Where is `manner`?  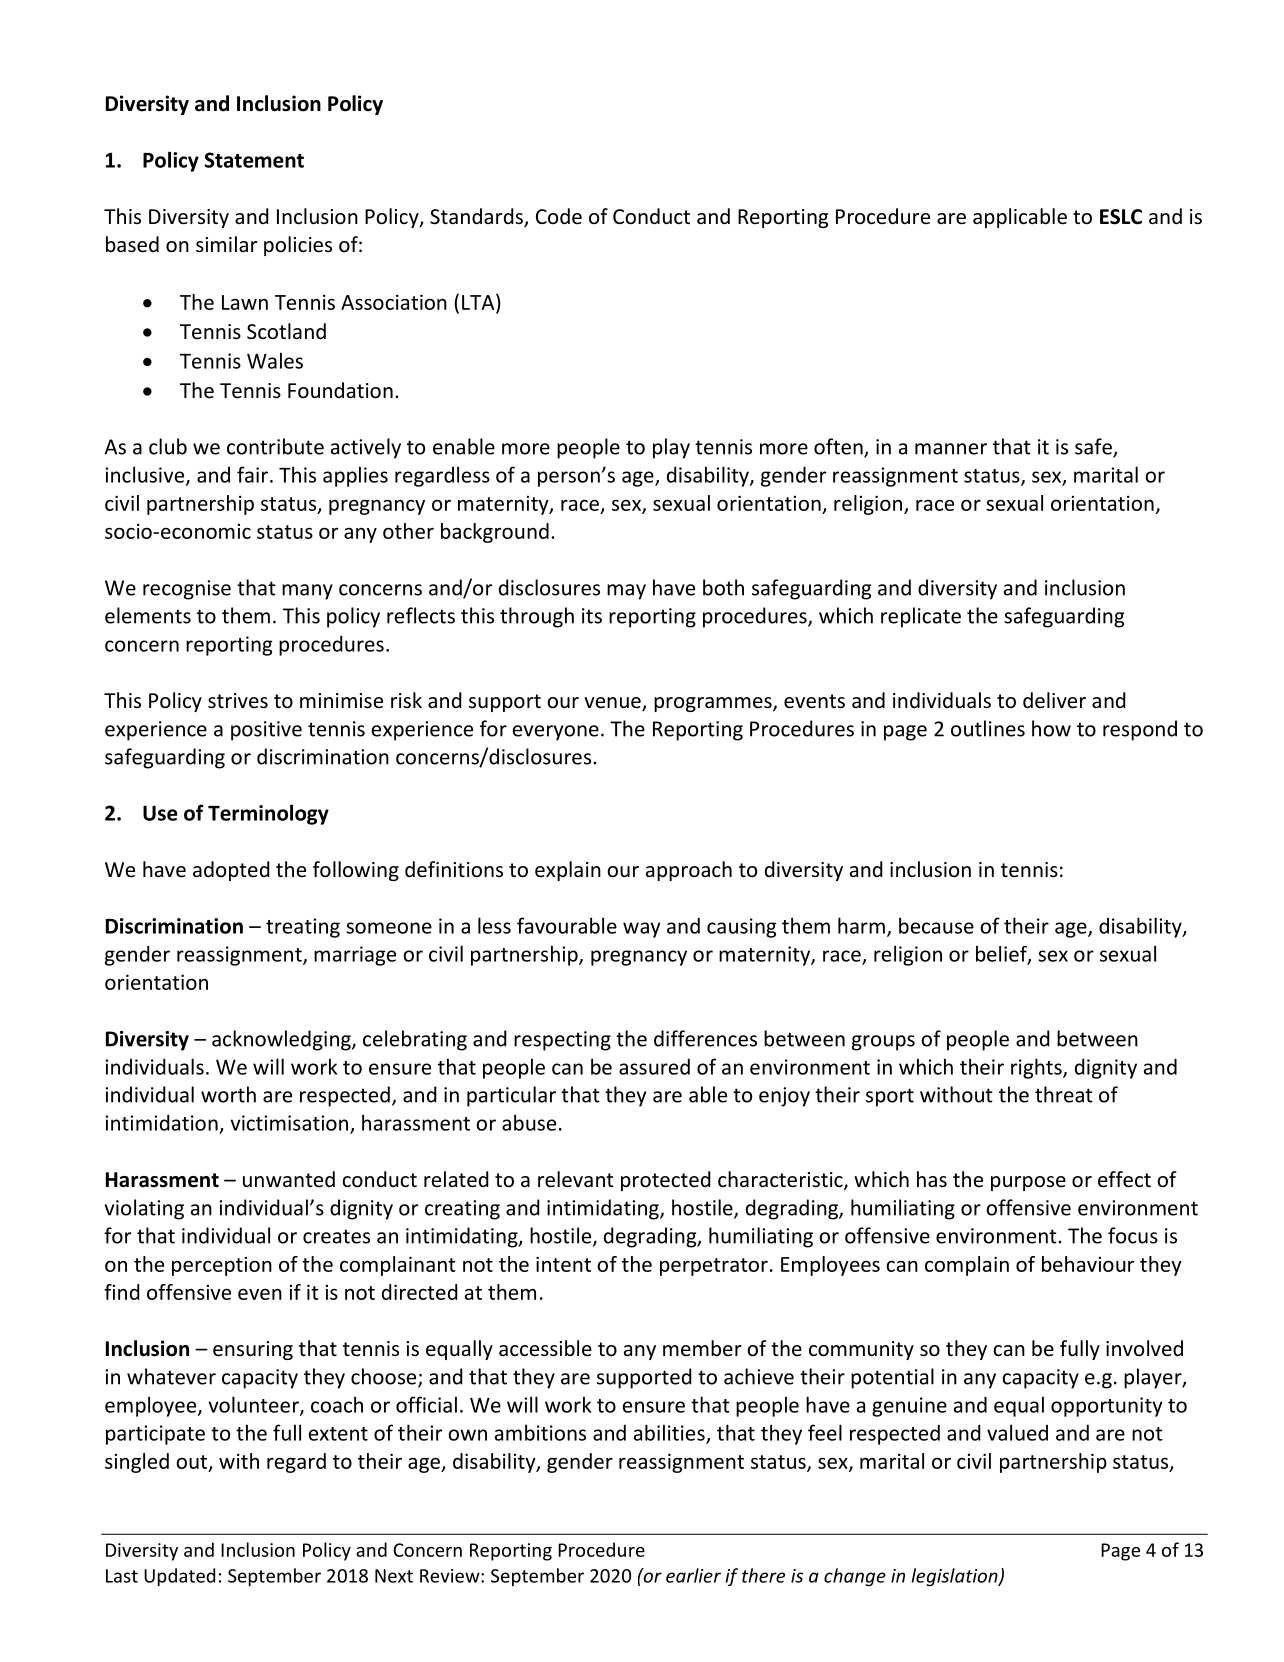
manner is located at coordinates (951, 449).
